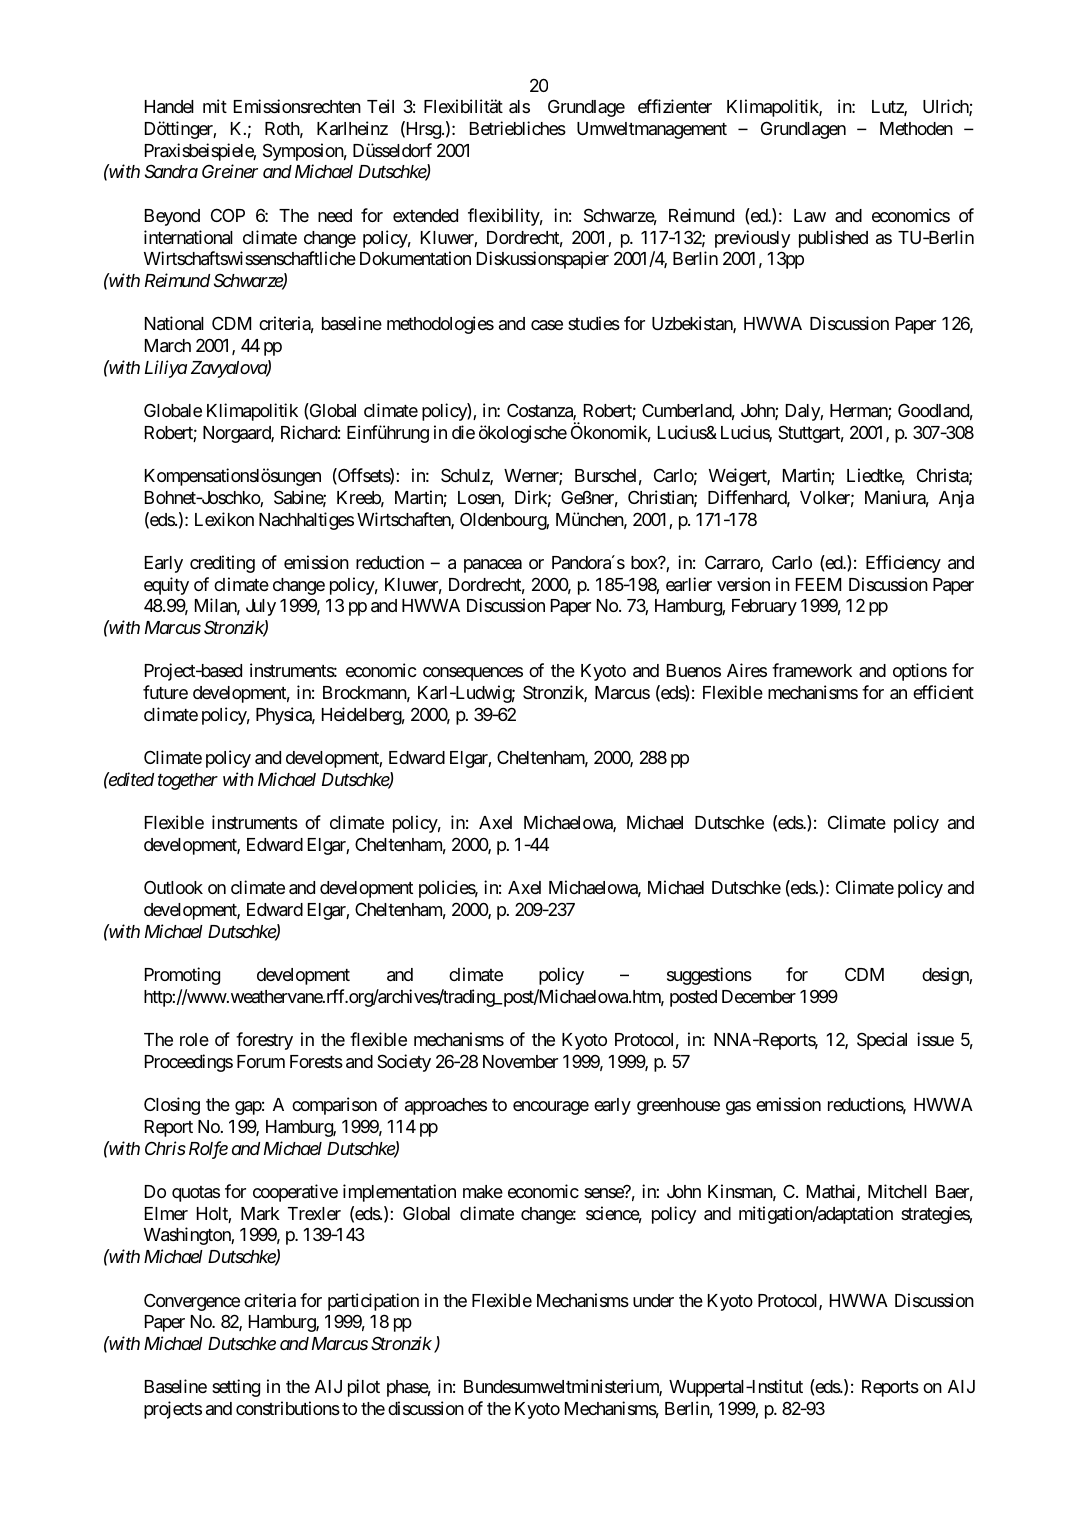 The width and height of the screenshot is (1076, 1522). Describe the element at coordinates (520, 1061) in the screenshot. I see `November` at that location.
